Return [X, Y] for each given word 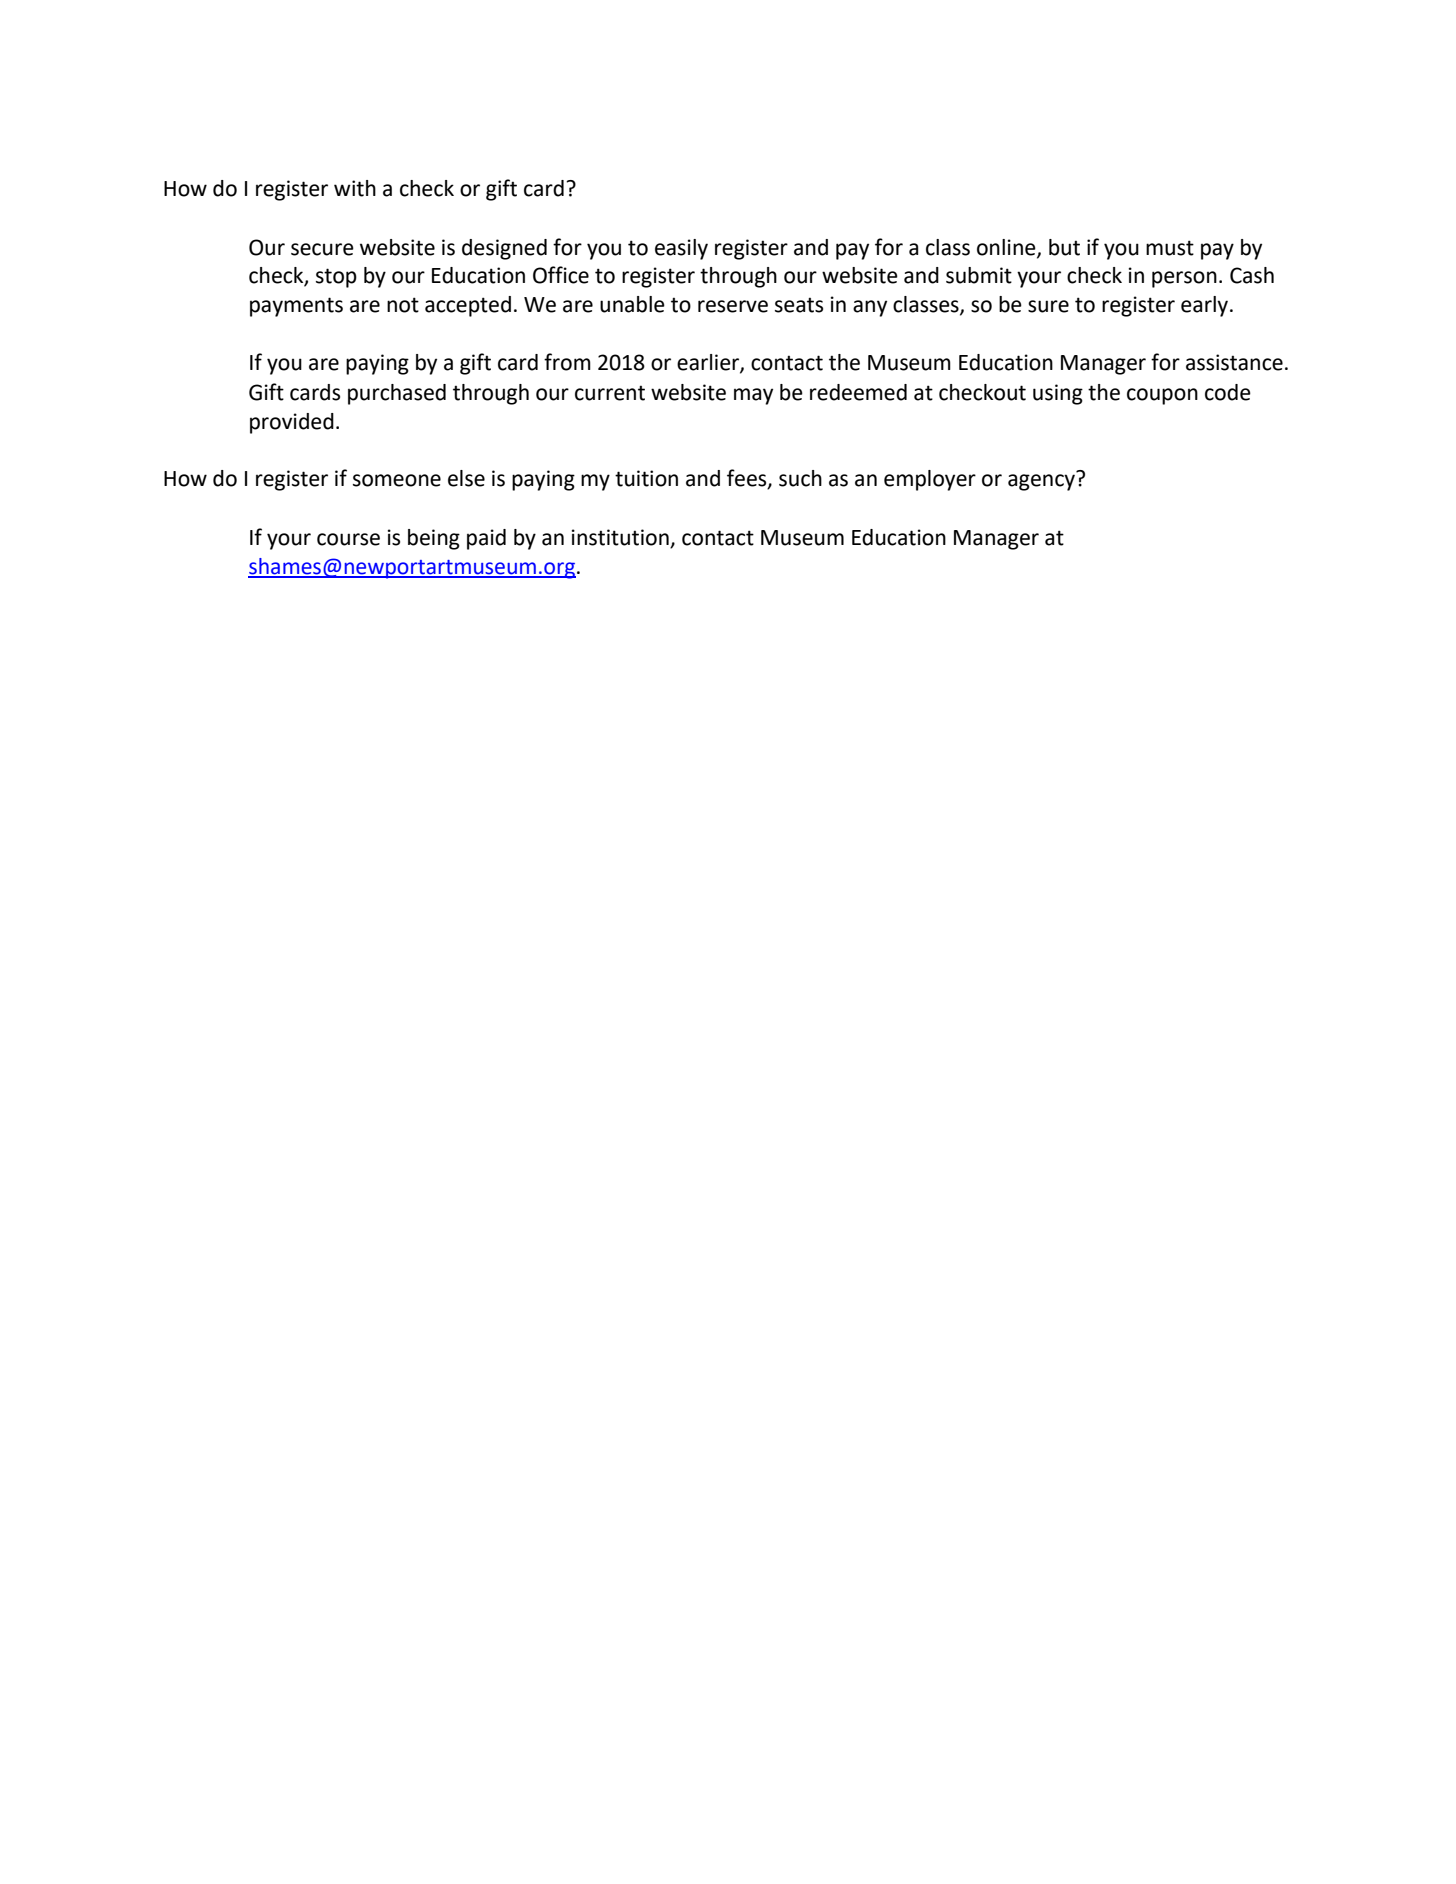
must [1170, 248]
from [567, 362]
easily [681, 249]
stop [336, 278]
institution [620, 537]
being [434, 539]
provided [292, 423]
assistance [1234, 362]
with [355, 188]
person [1184, 279]
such [800, 478]
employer [930, 480]
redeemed [858, 392]
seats [799, 305]
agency [1041, 482]
